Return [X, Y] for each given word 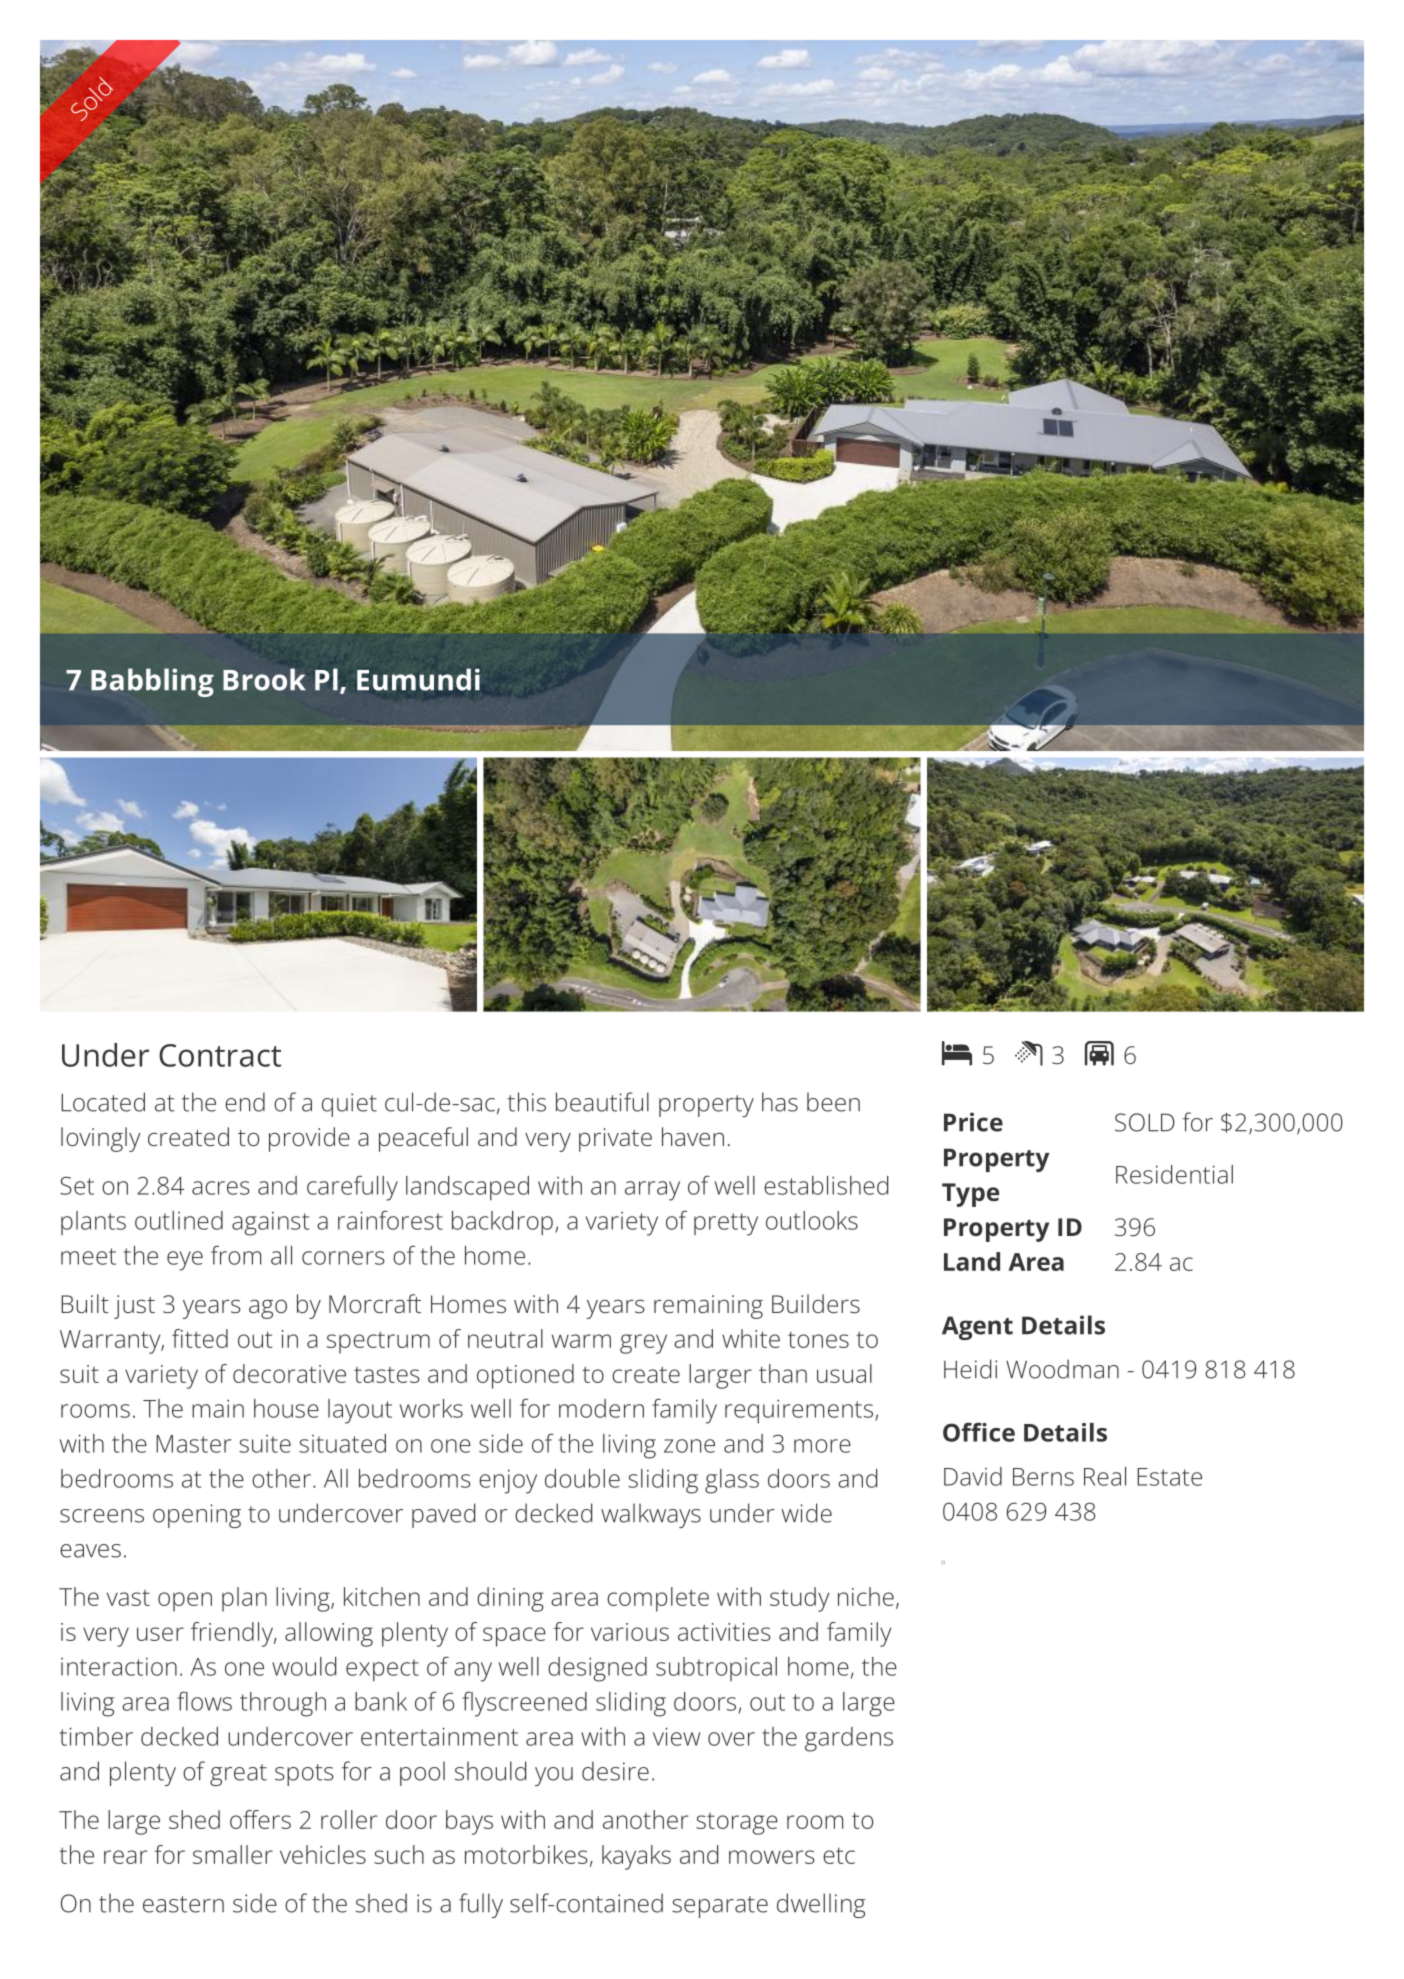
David [973, 1476]
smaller [233, 1854]
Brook [264, 679]
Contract [220, 1055]
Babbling [152, 682]
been [833, 1102]
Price [973, 1122]
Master [193, 1444]
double [582, 1478]
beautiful [602, 1102]
